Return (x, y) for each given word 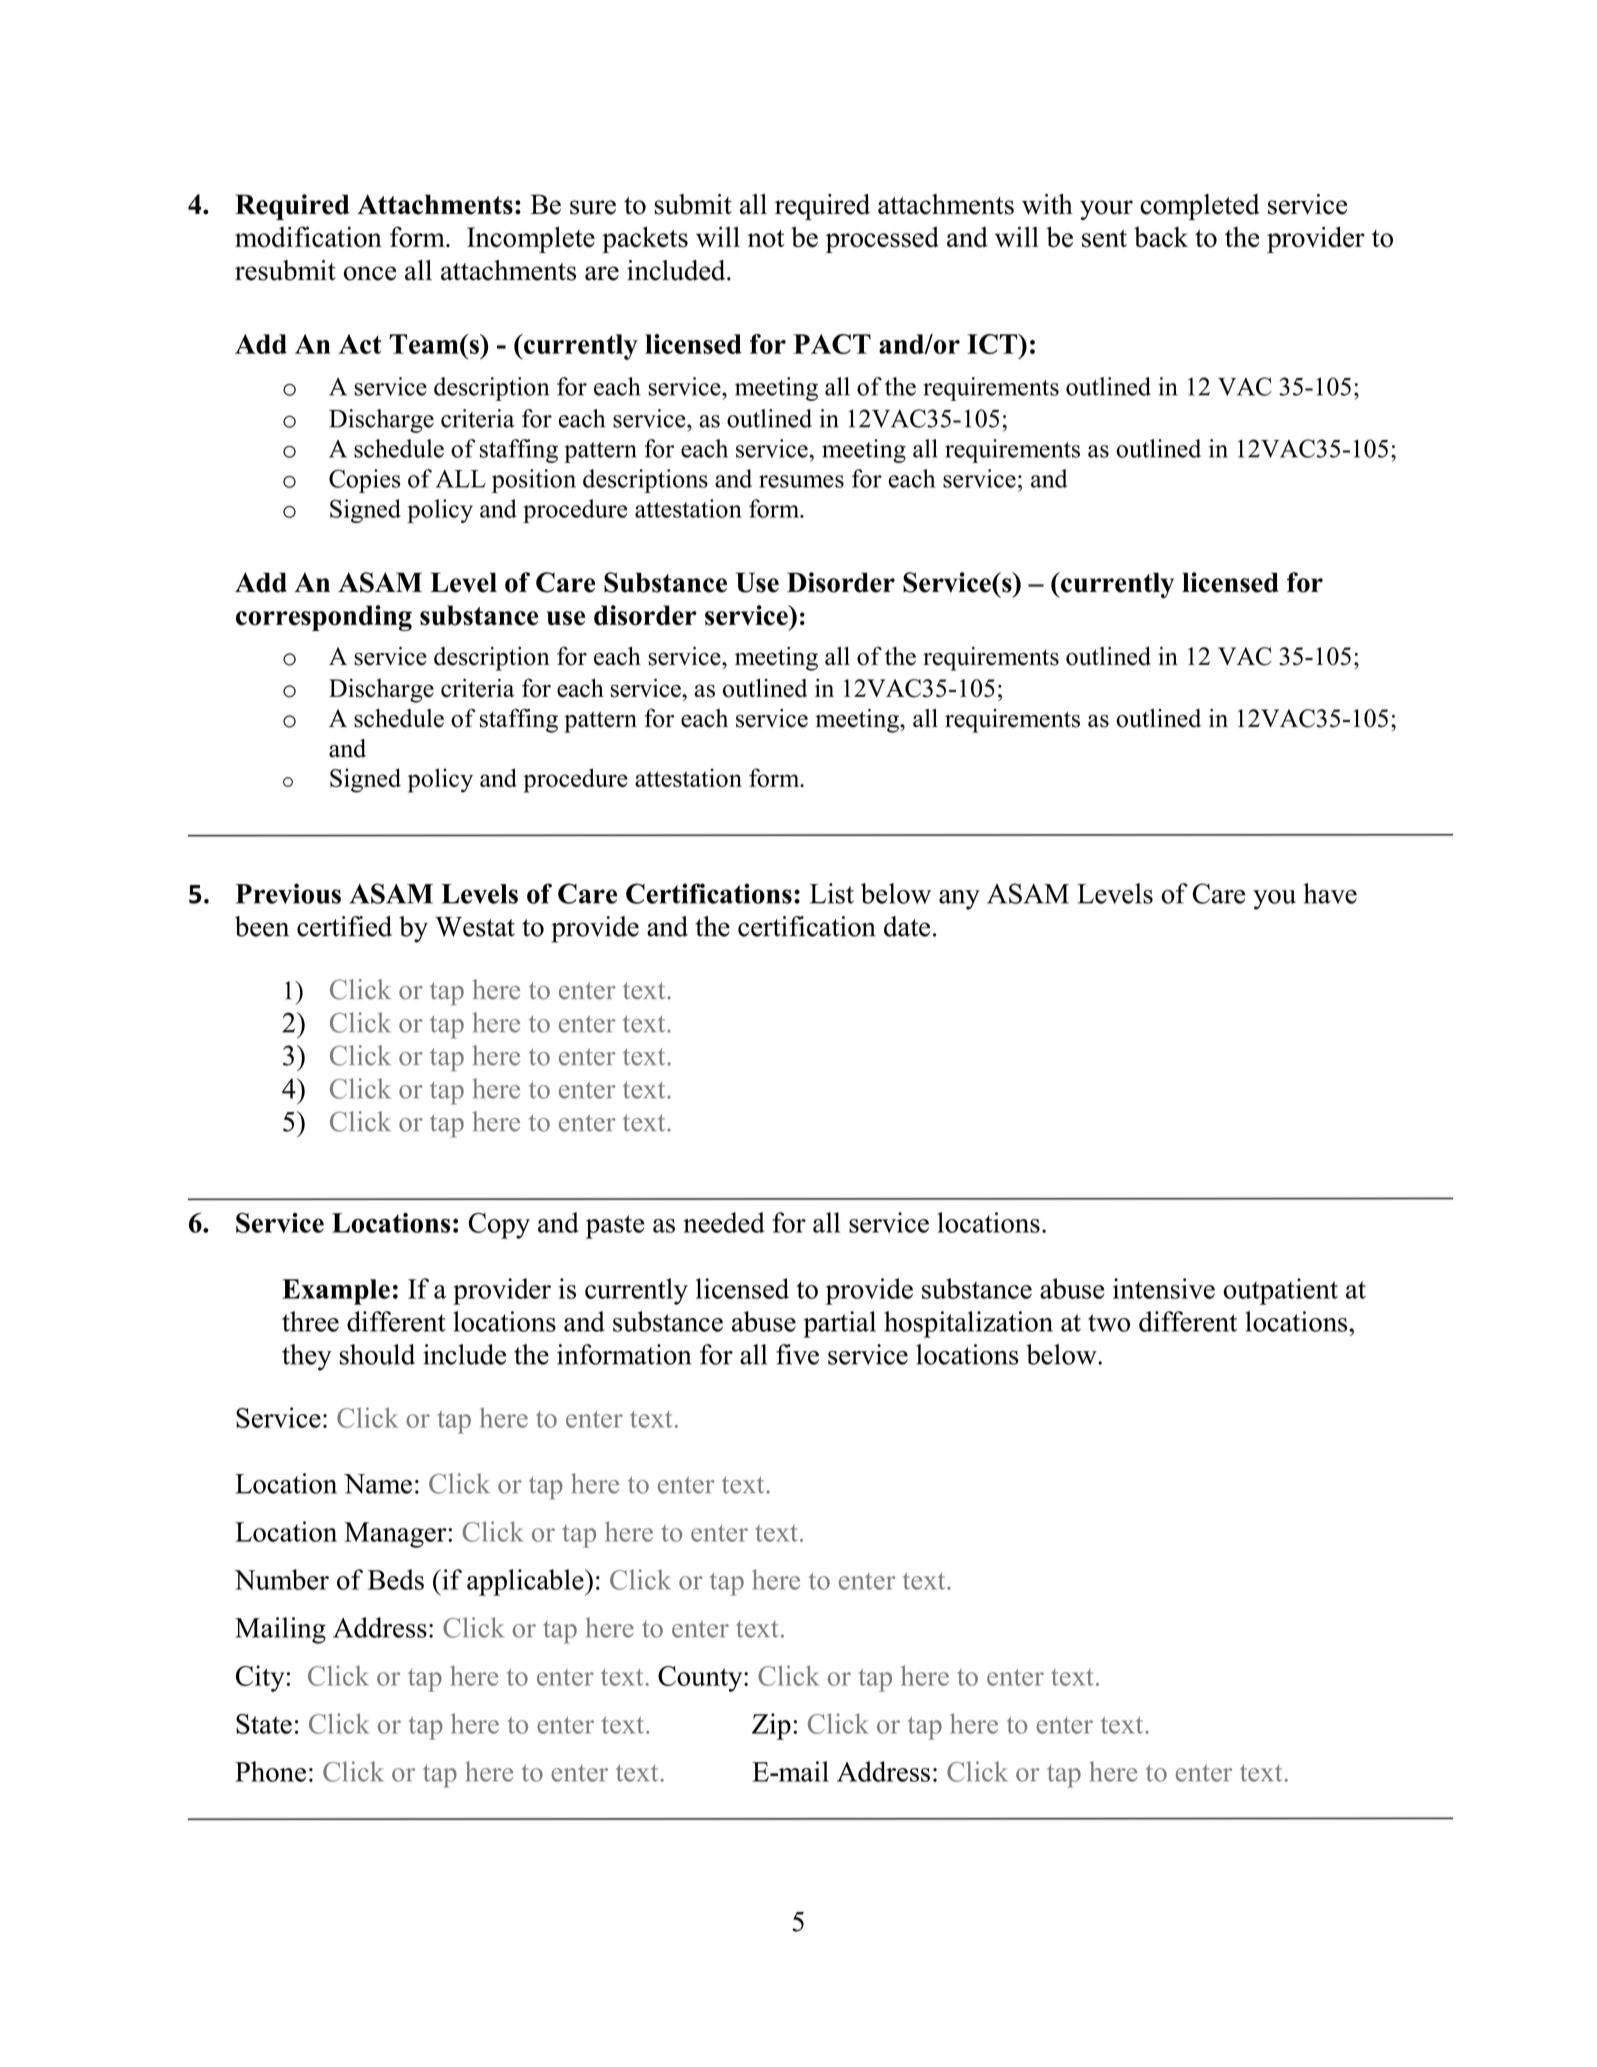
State (264, 1724)
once (369, 273)
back (1161, 237)
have (1330, 893)
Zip (771, 1726)
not (766, 239)
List (832, 893)
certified (344, 926)
